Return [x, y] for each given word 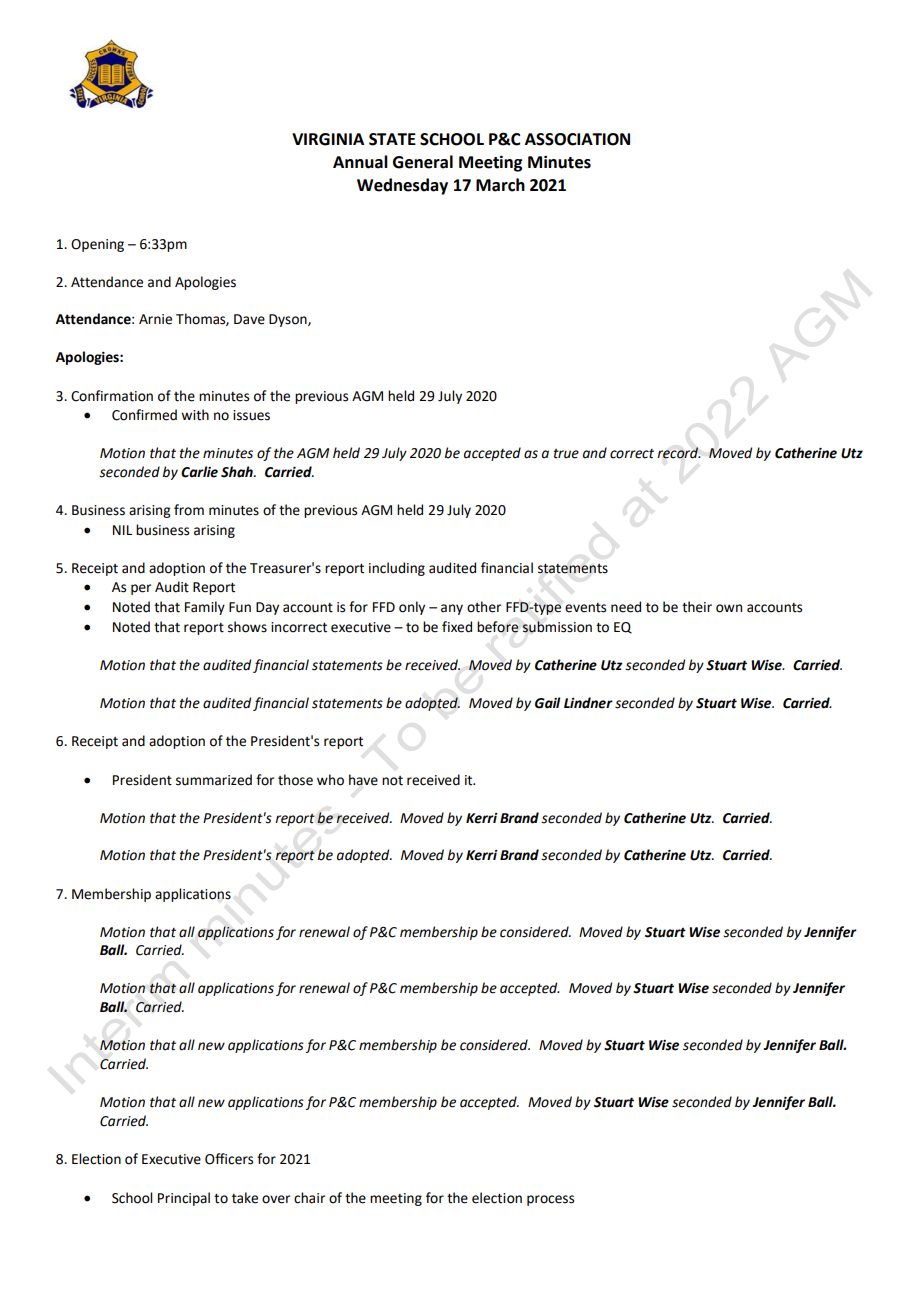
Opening [97, 245]
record [679, 453]
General [423, 162]
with [195, 415]
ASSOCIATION [577, 139]
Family [205, 608]
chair [309, 1198]
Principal [184, 1199]
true [566, 454]
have [363, 780]
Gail [547, 703]
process [550, 1200]
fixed [457, 627]
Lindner [588, 703]
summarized [214, 780]
